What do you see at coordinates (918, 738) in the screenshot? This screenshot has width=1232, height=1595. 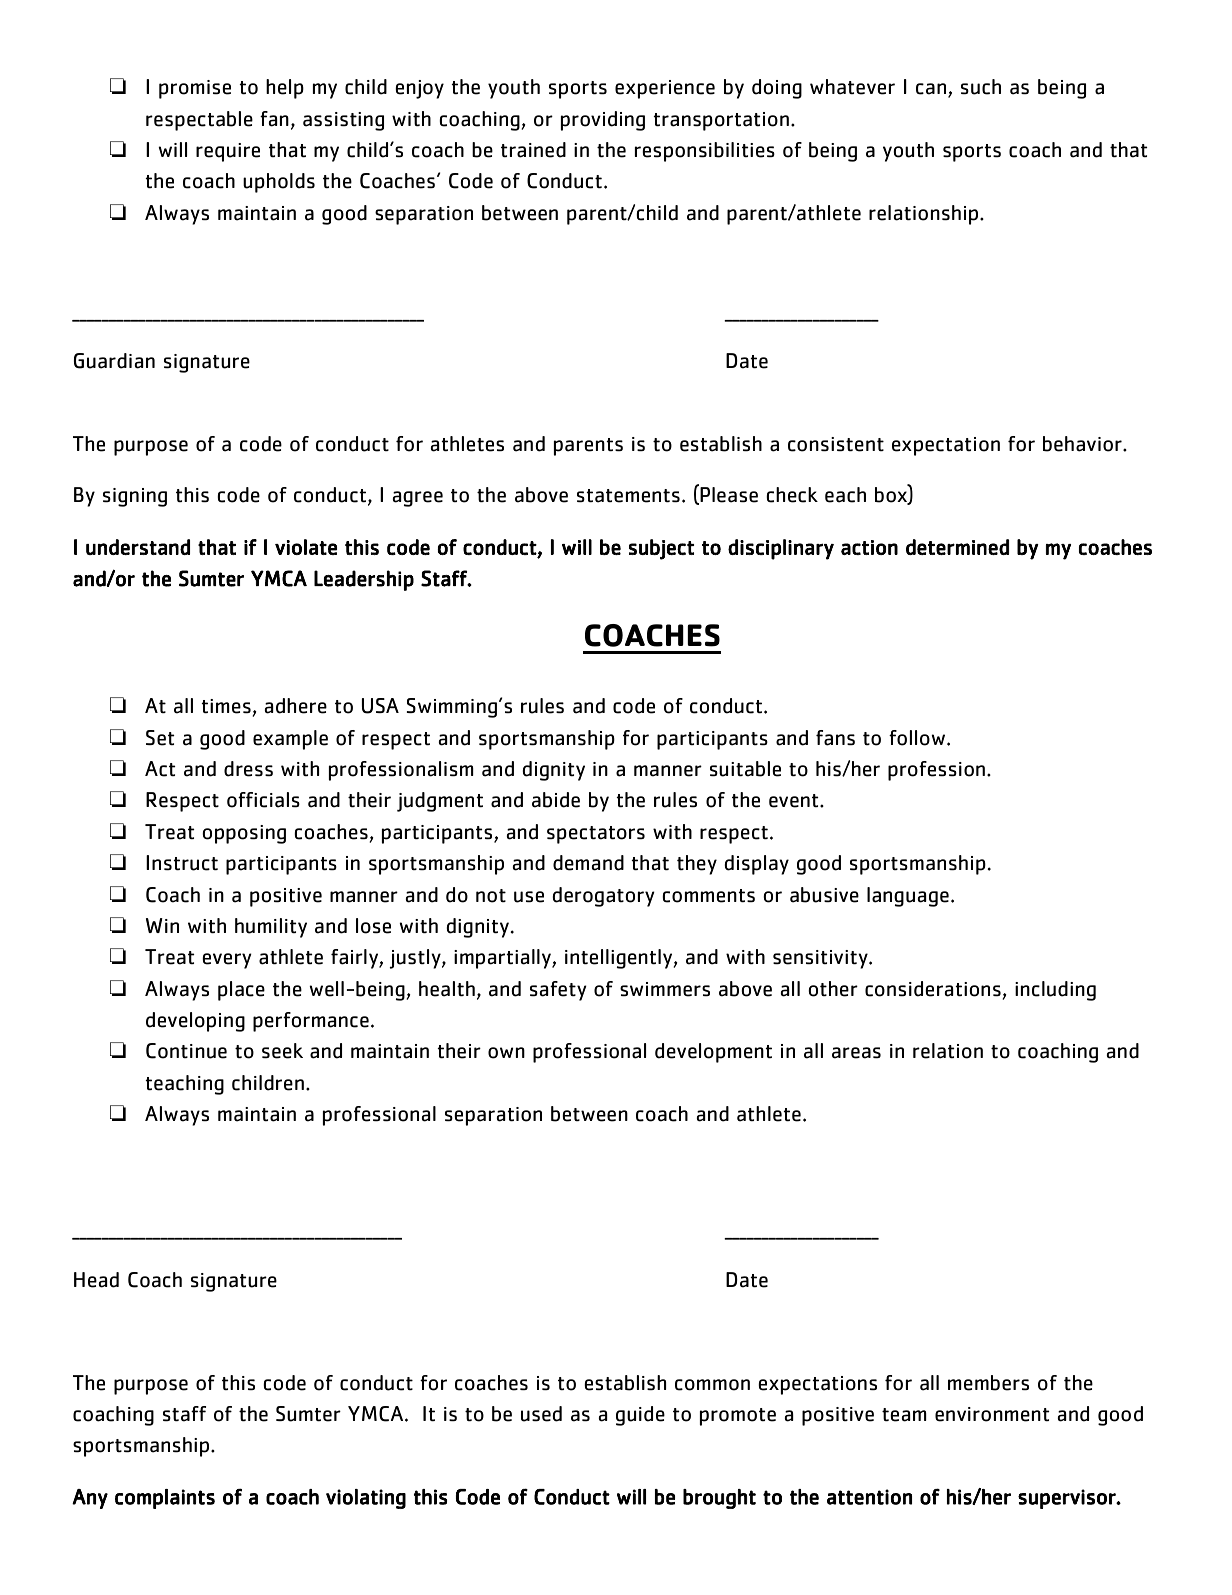 I see `follow` at bounding box center [918, 738].
